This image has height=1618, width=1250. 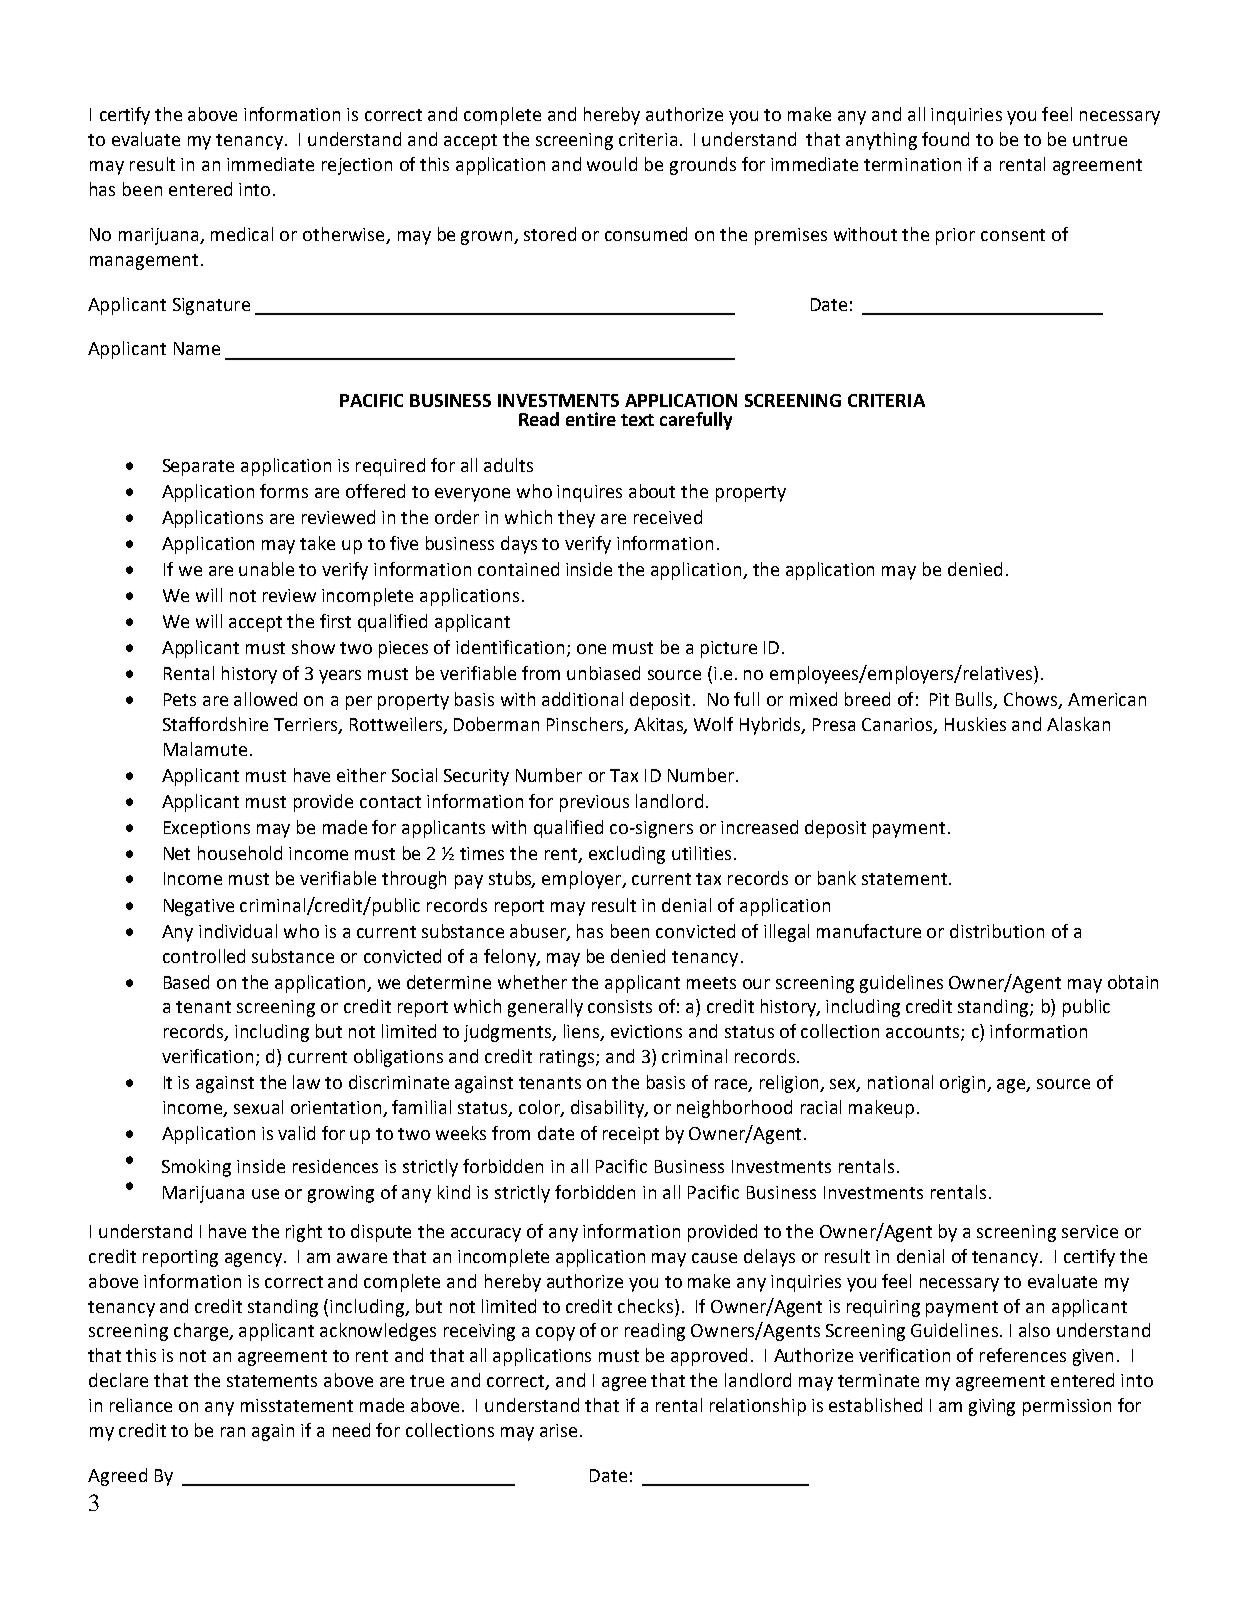 What do you see at coordinates (945, 139) in the image?
I see `found` at bounding box center [945, 139].
